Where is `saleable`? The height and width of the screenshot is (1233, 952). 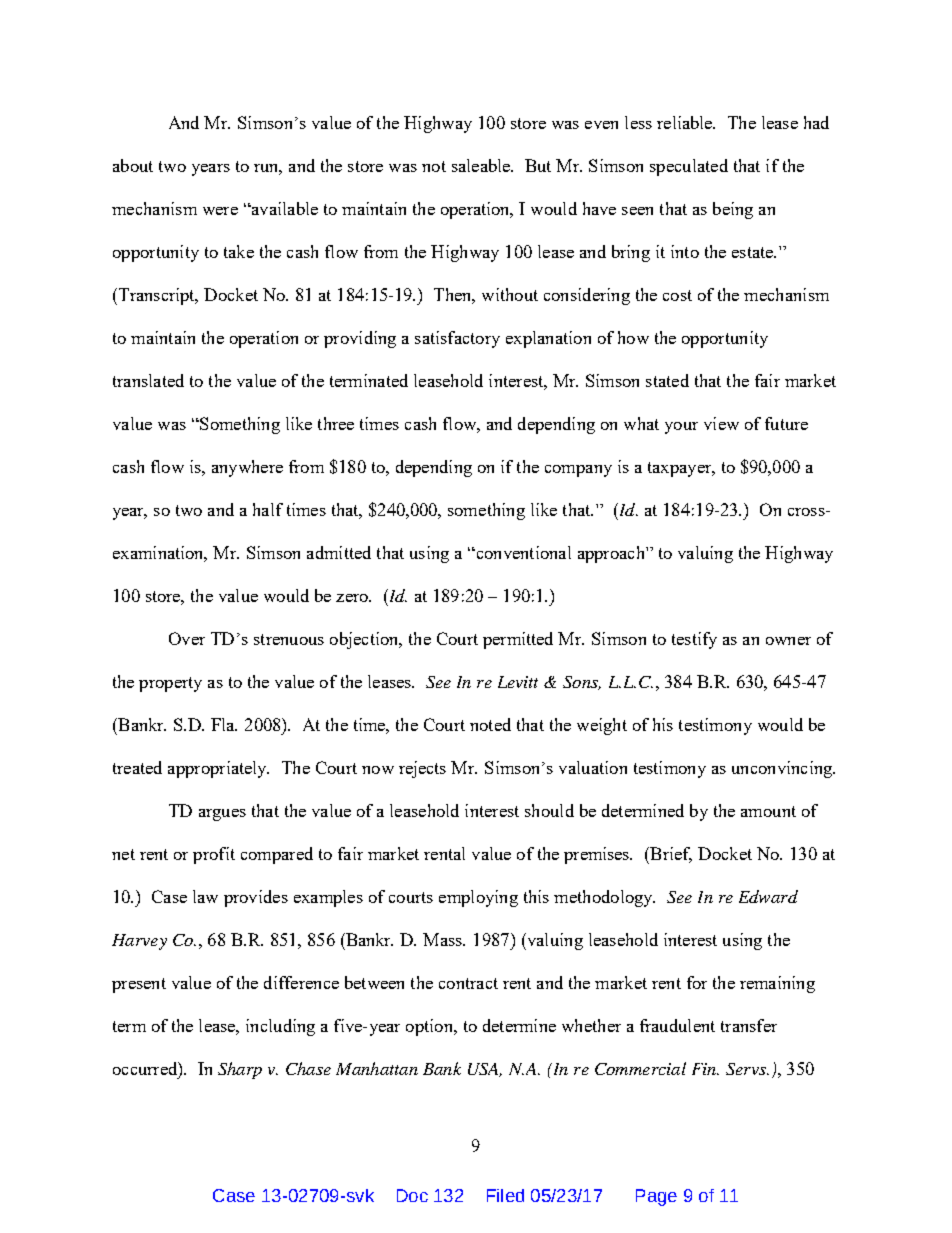 saleable is located at coordinates (482, 165).
